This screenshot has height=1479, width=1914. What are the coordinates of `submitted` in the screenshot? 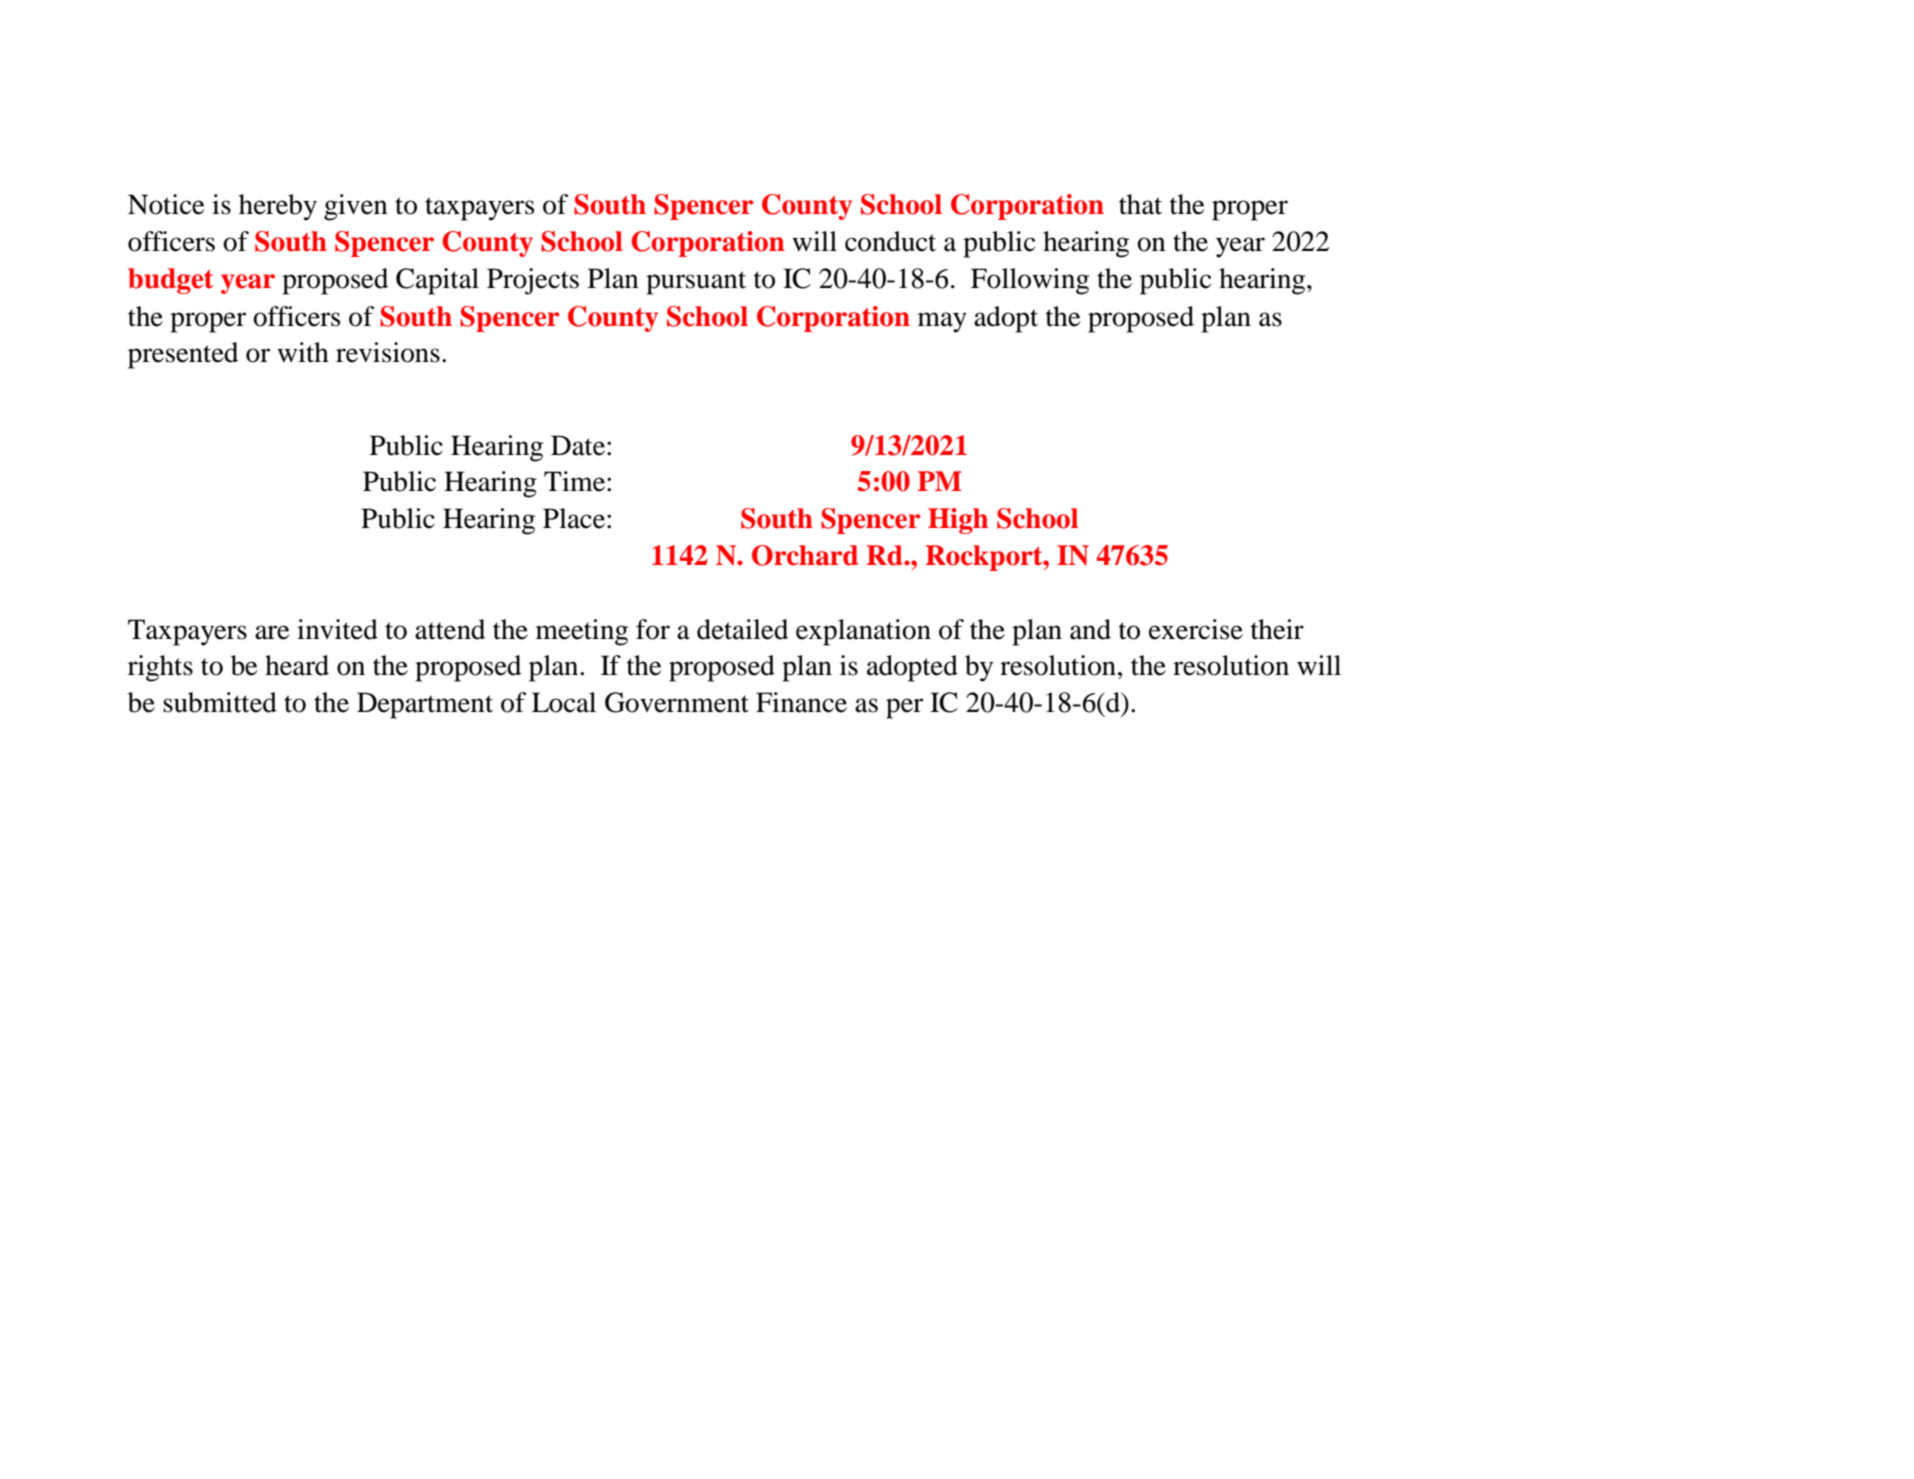 It's located at (220, 702).
